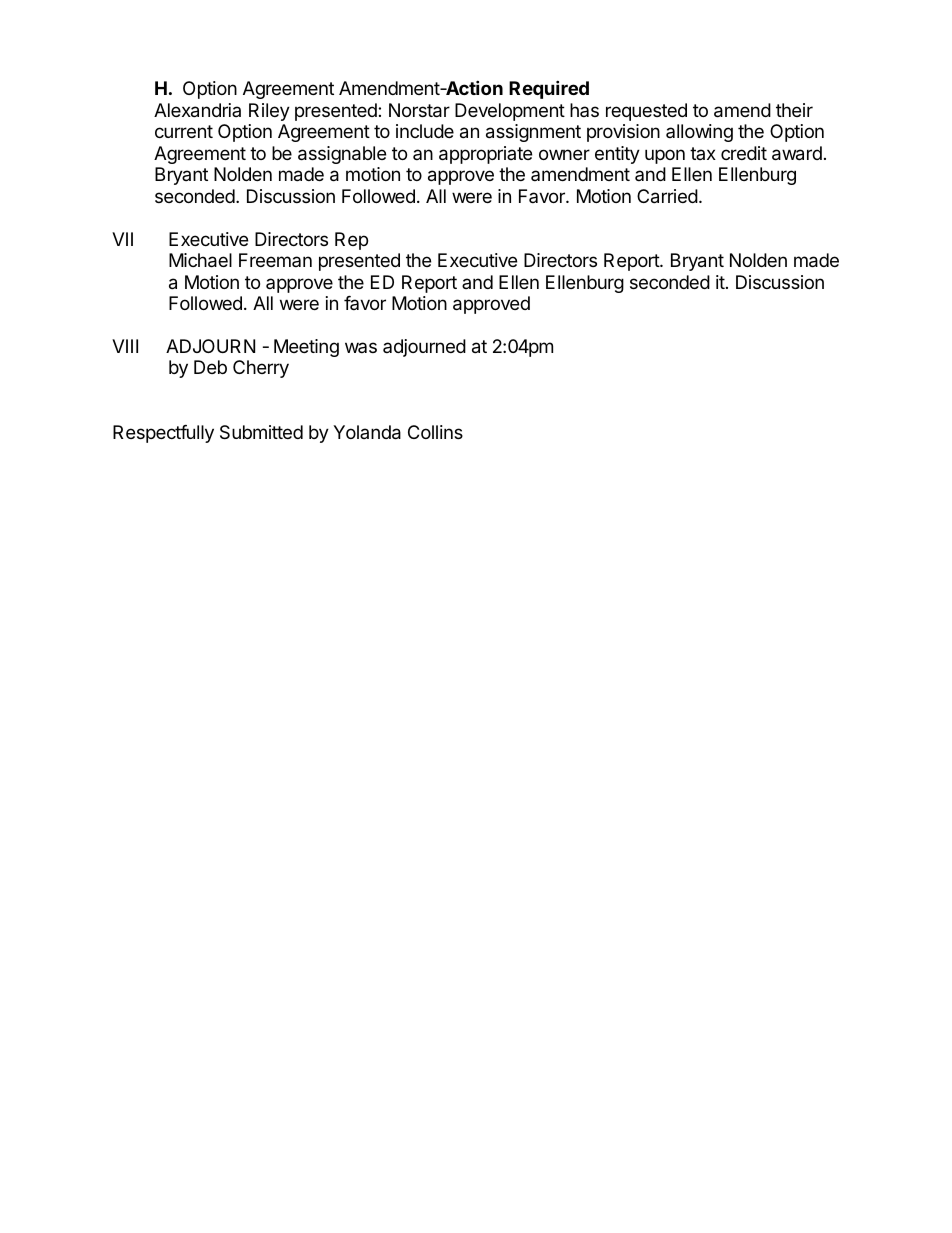 The width and height of the screenshot is (952, 1233). What do you see at coordinates (367, 432) in the screenshot?
I see `Yolanda` at bounding box center [367, 432].
